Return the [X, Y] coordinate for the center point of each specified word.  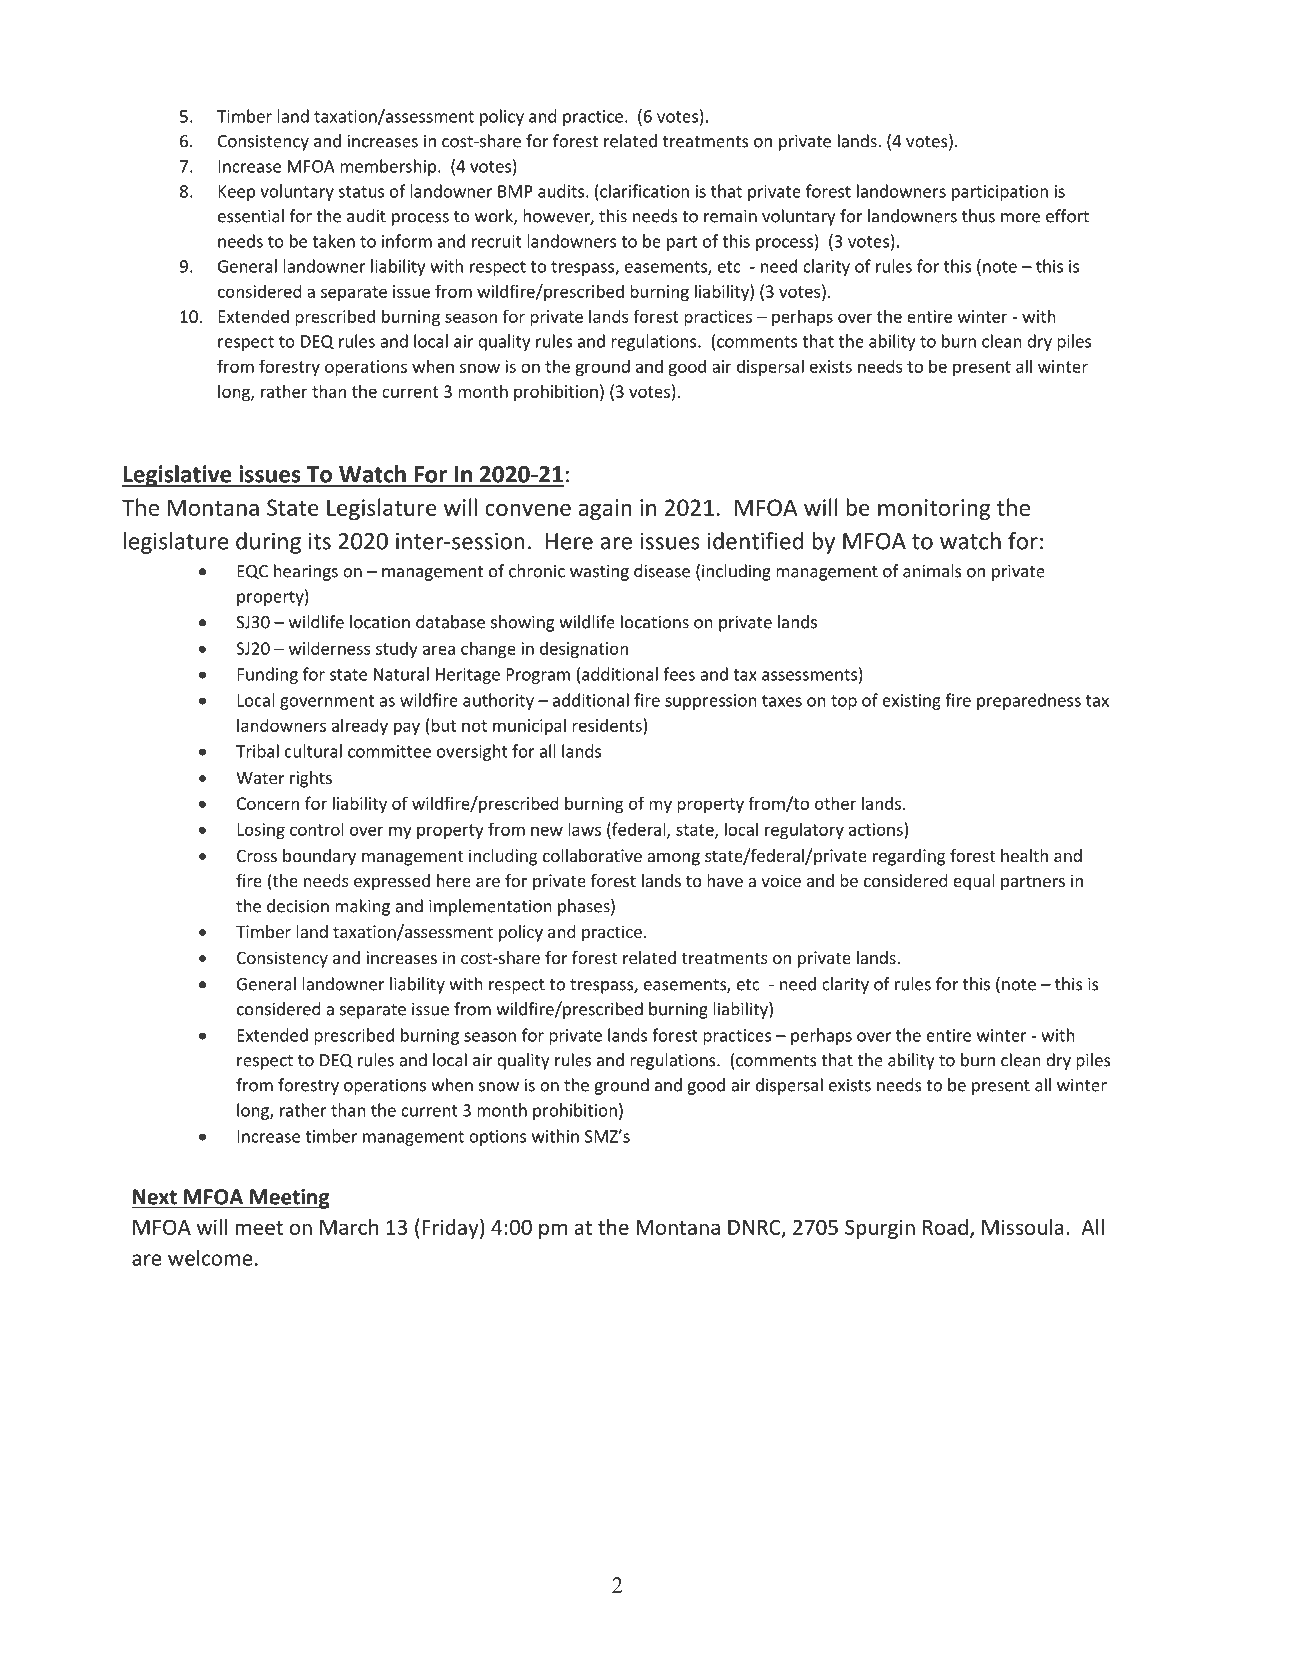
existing [911, 702]
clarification [643, 191]
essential [251, 216]
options [497, 1138]
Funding [267, 675]
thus [978, 216]
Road [945, 1227]
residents [607, 725]
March [349, 1227]
